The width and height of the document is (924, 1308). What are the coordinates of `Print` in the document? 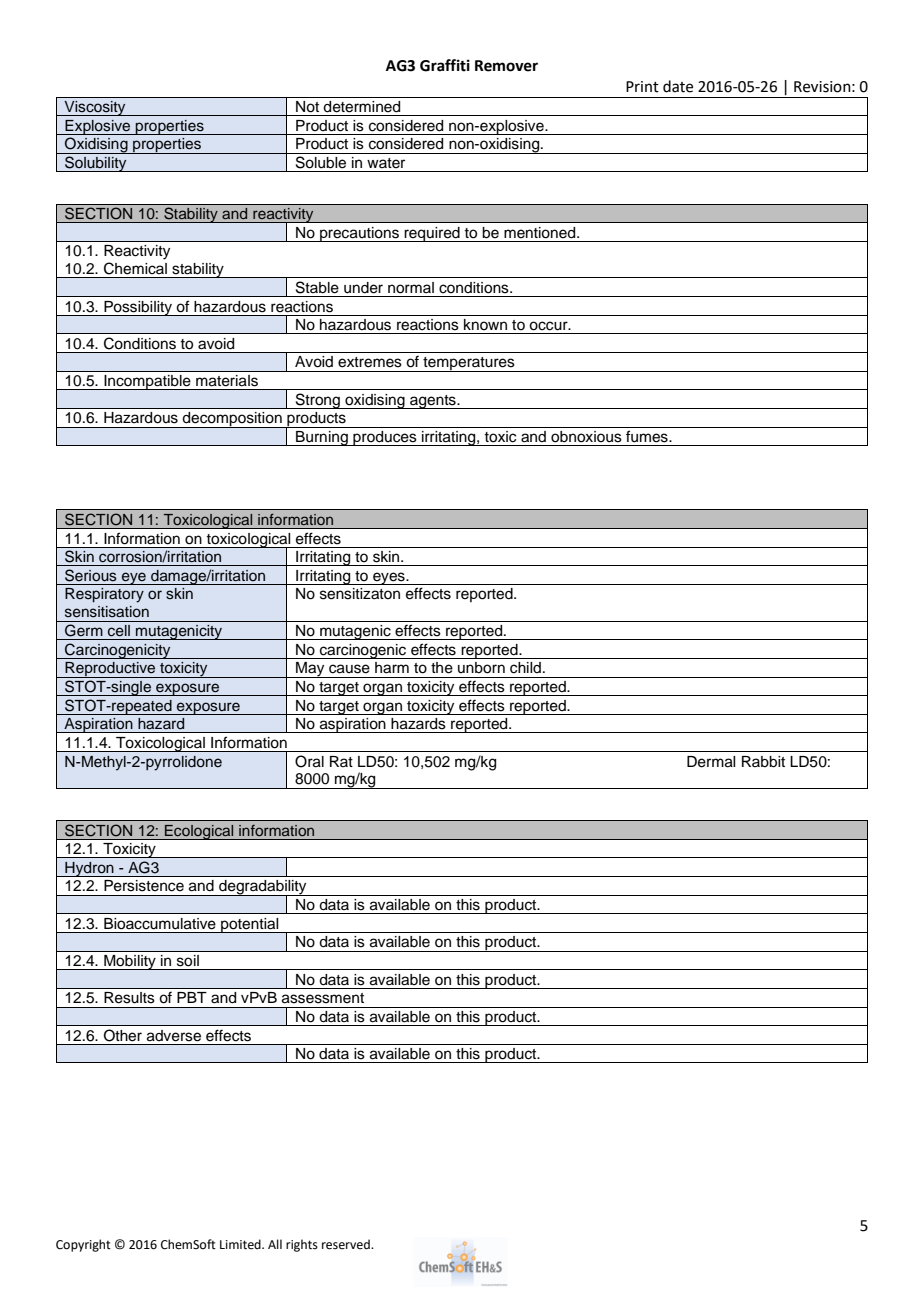 It's located at (642, 87).
